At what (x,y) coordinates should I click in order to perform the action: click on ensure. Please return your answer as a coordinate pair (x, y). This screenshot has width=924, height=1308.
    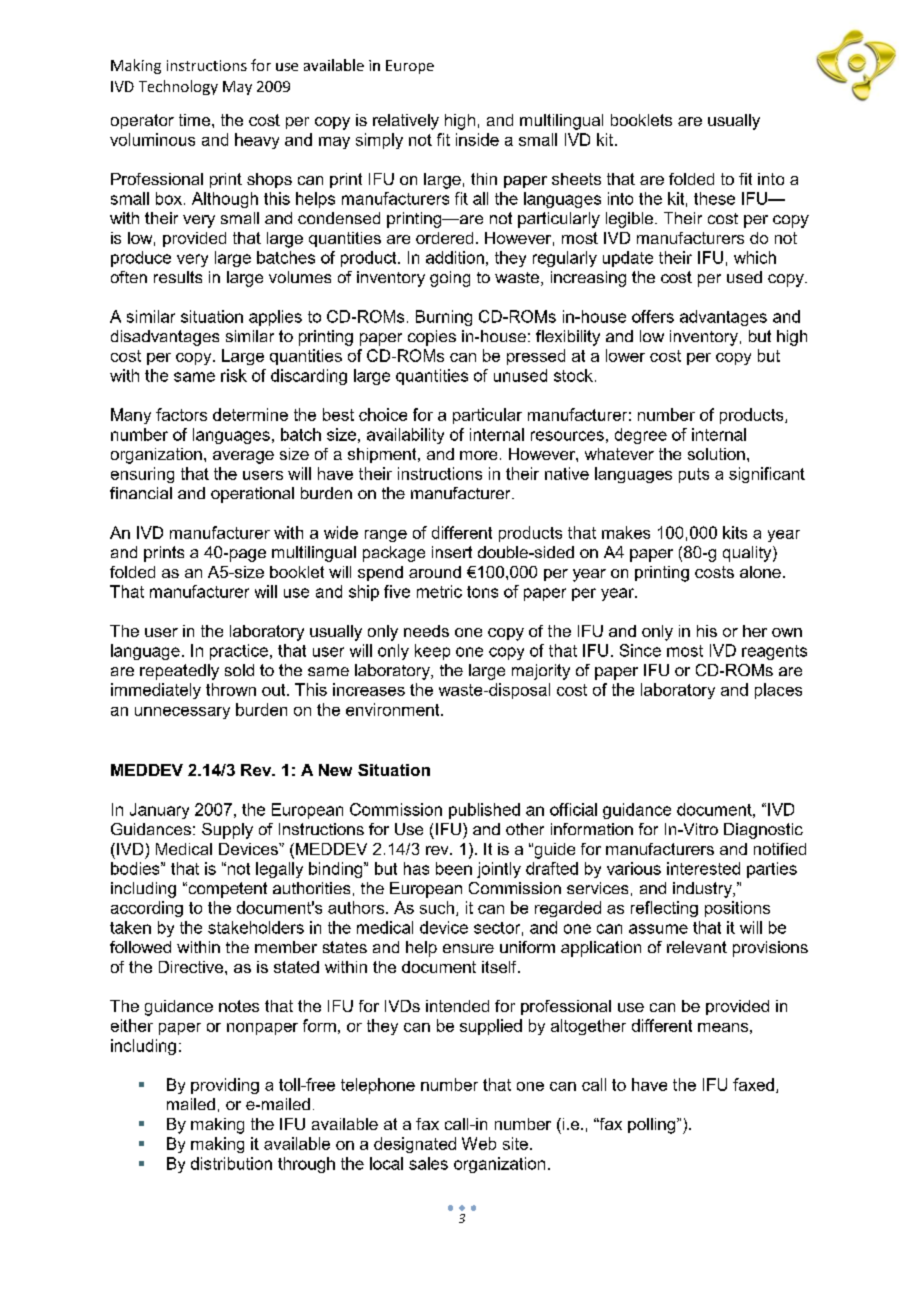
    Looking at the image, I should click on (468, 948).
